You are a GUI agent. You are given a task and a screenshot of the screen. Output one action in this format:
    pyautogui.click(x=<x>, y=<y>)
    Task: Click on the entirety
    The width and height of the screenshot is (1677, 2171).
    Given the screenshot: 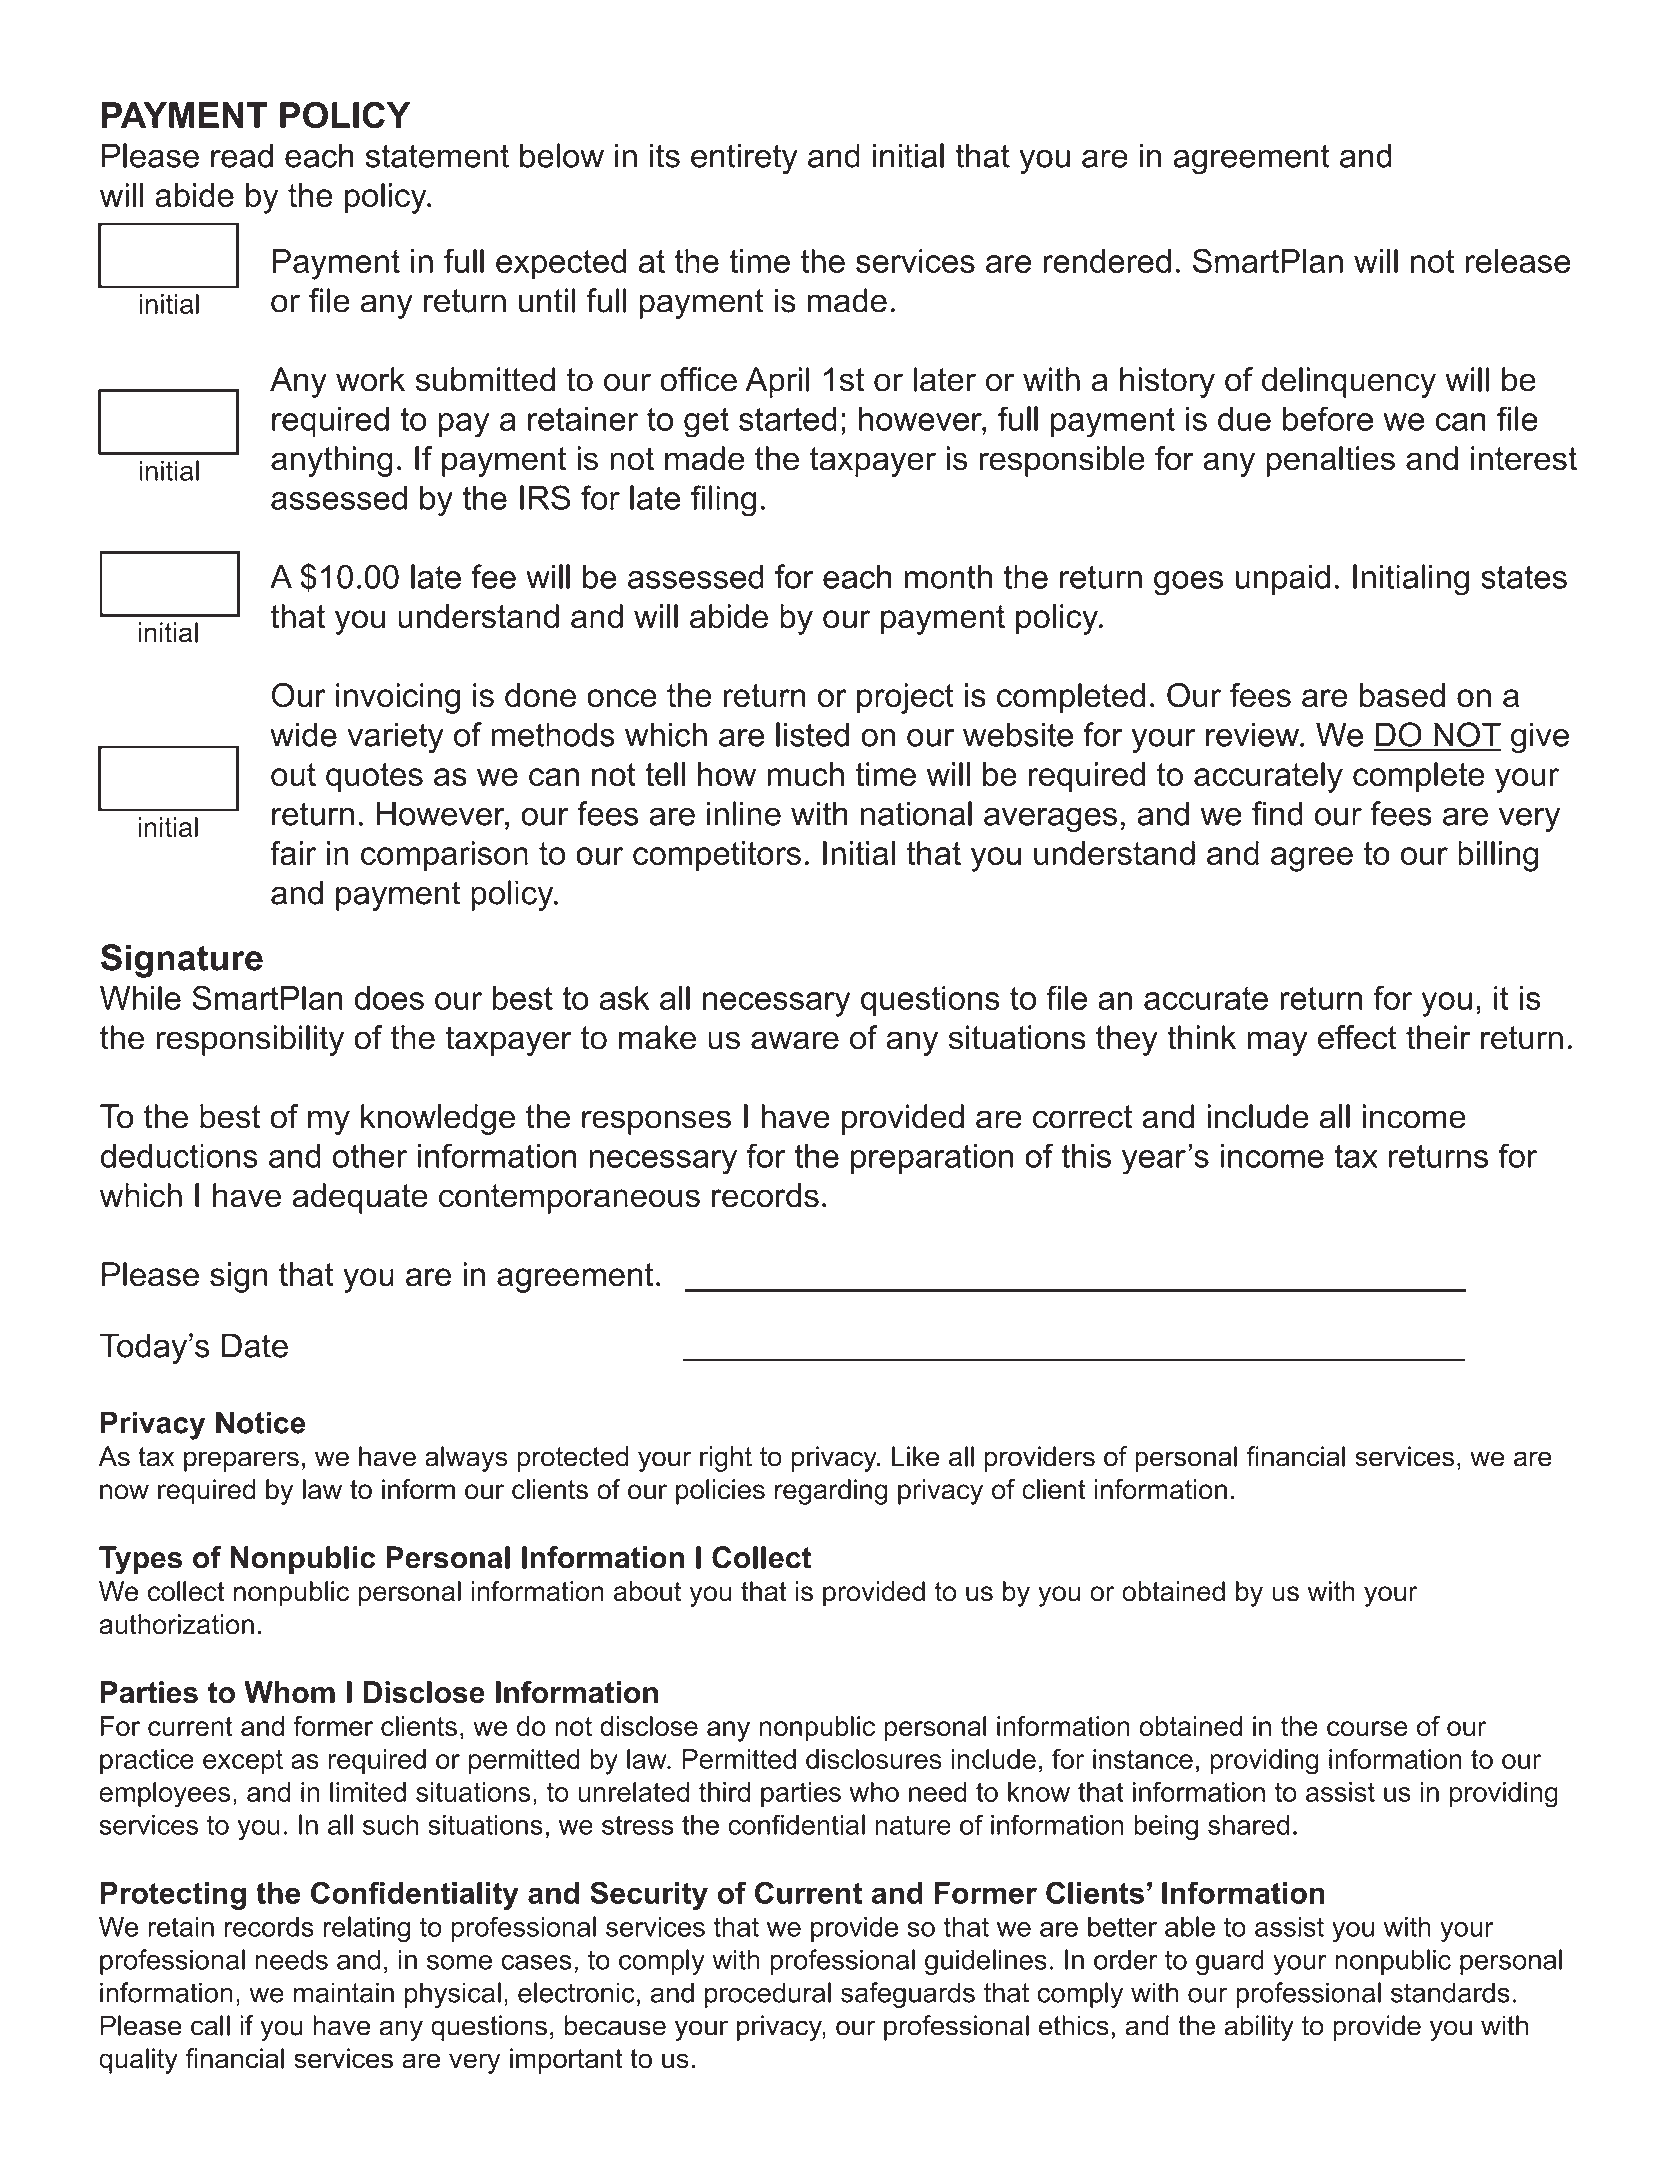 What is the action you would take?
    pyautogui.click(x=744, y=158)
